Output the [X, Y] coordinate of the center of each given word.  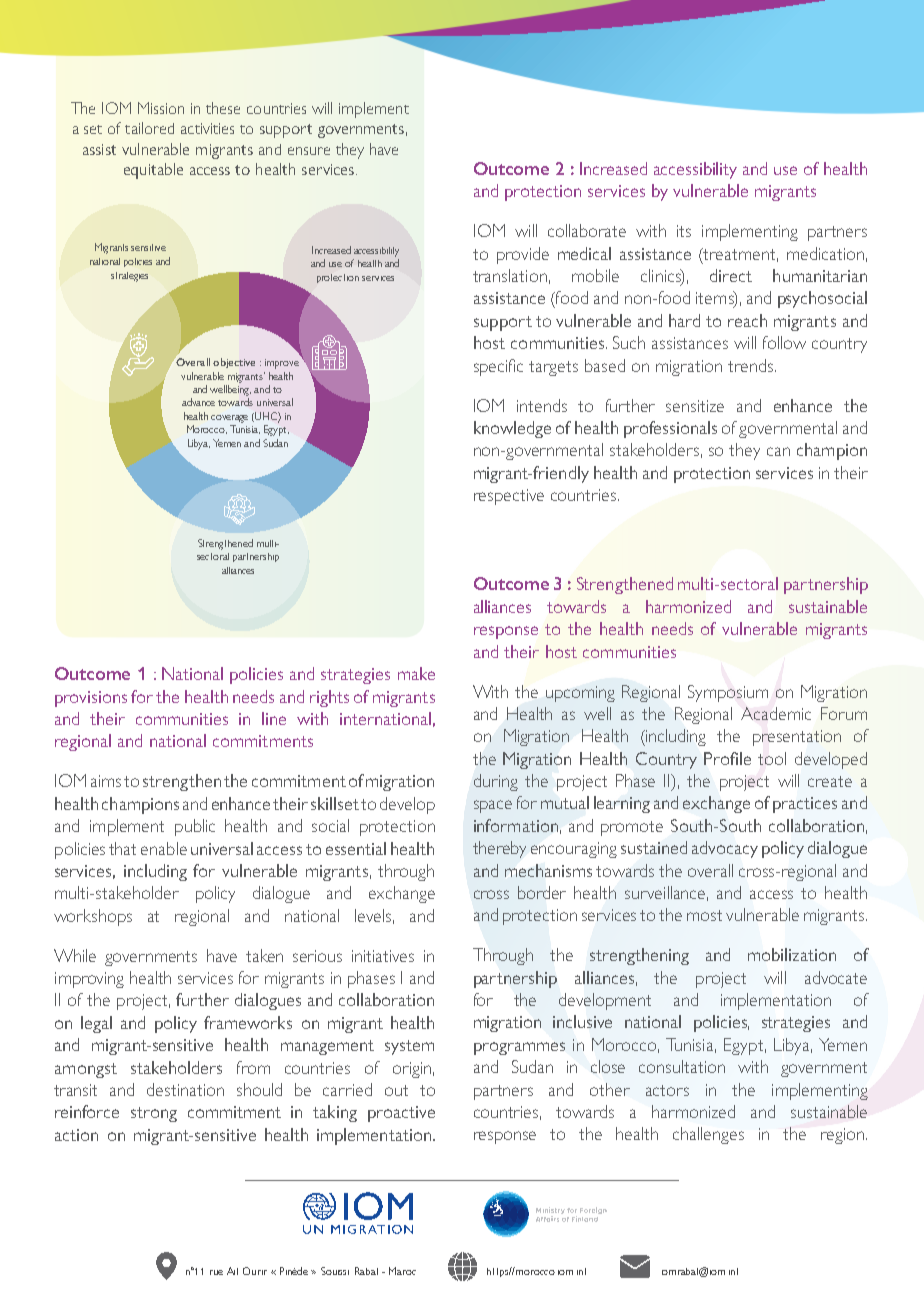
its [684, 231]
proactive [401, 1114]
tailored [149, 128]
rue [216, 1272]
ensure [309, 151]
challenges [708, 1135]
